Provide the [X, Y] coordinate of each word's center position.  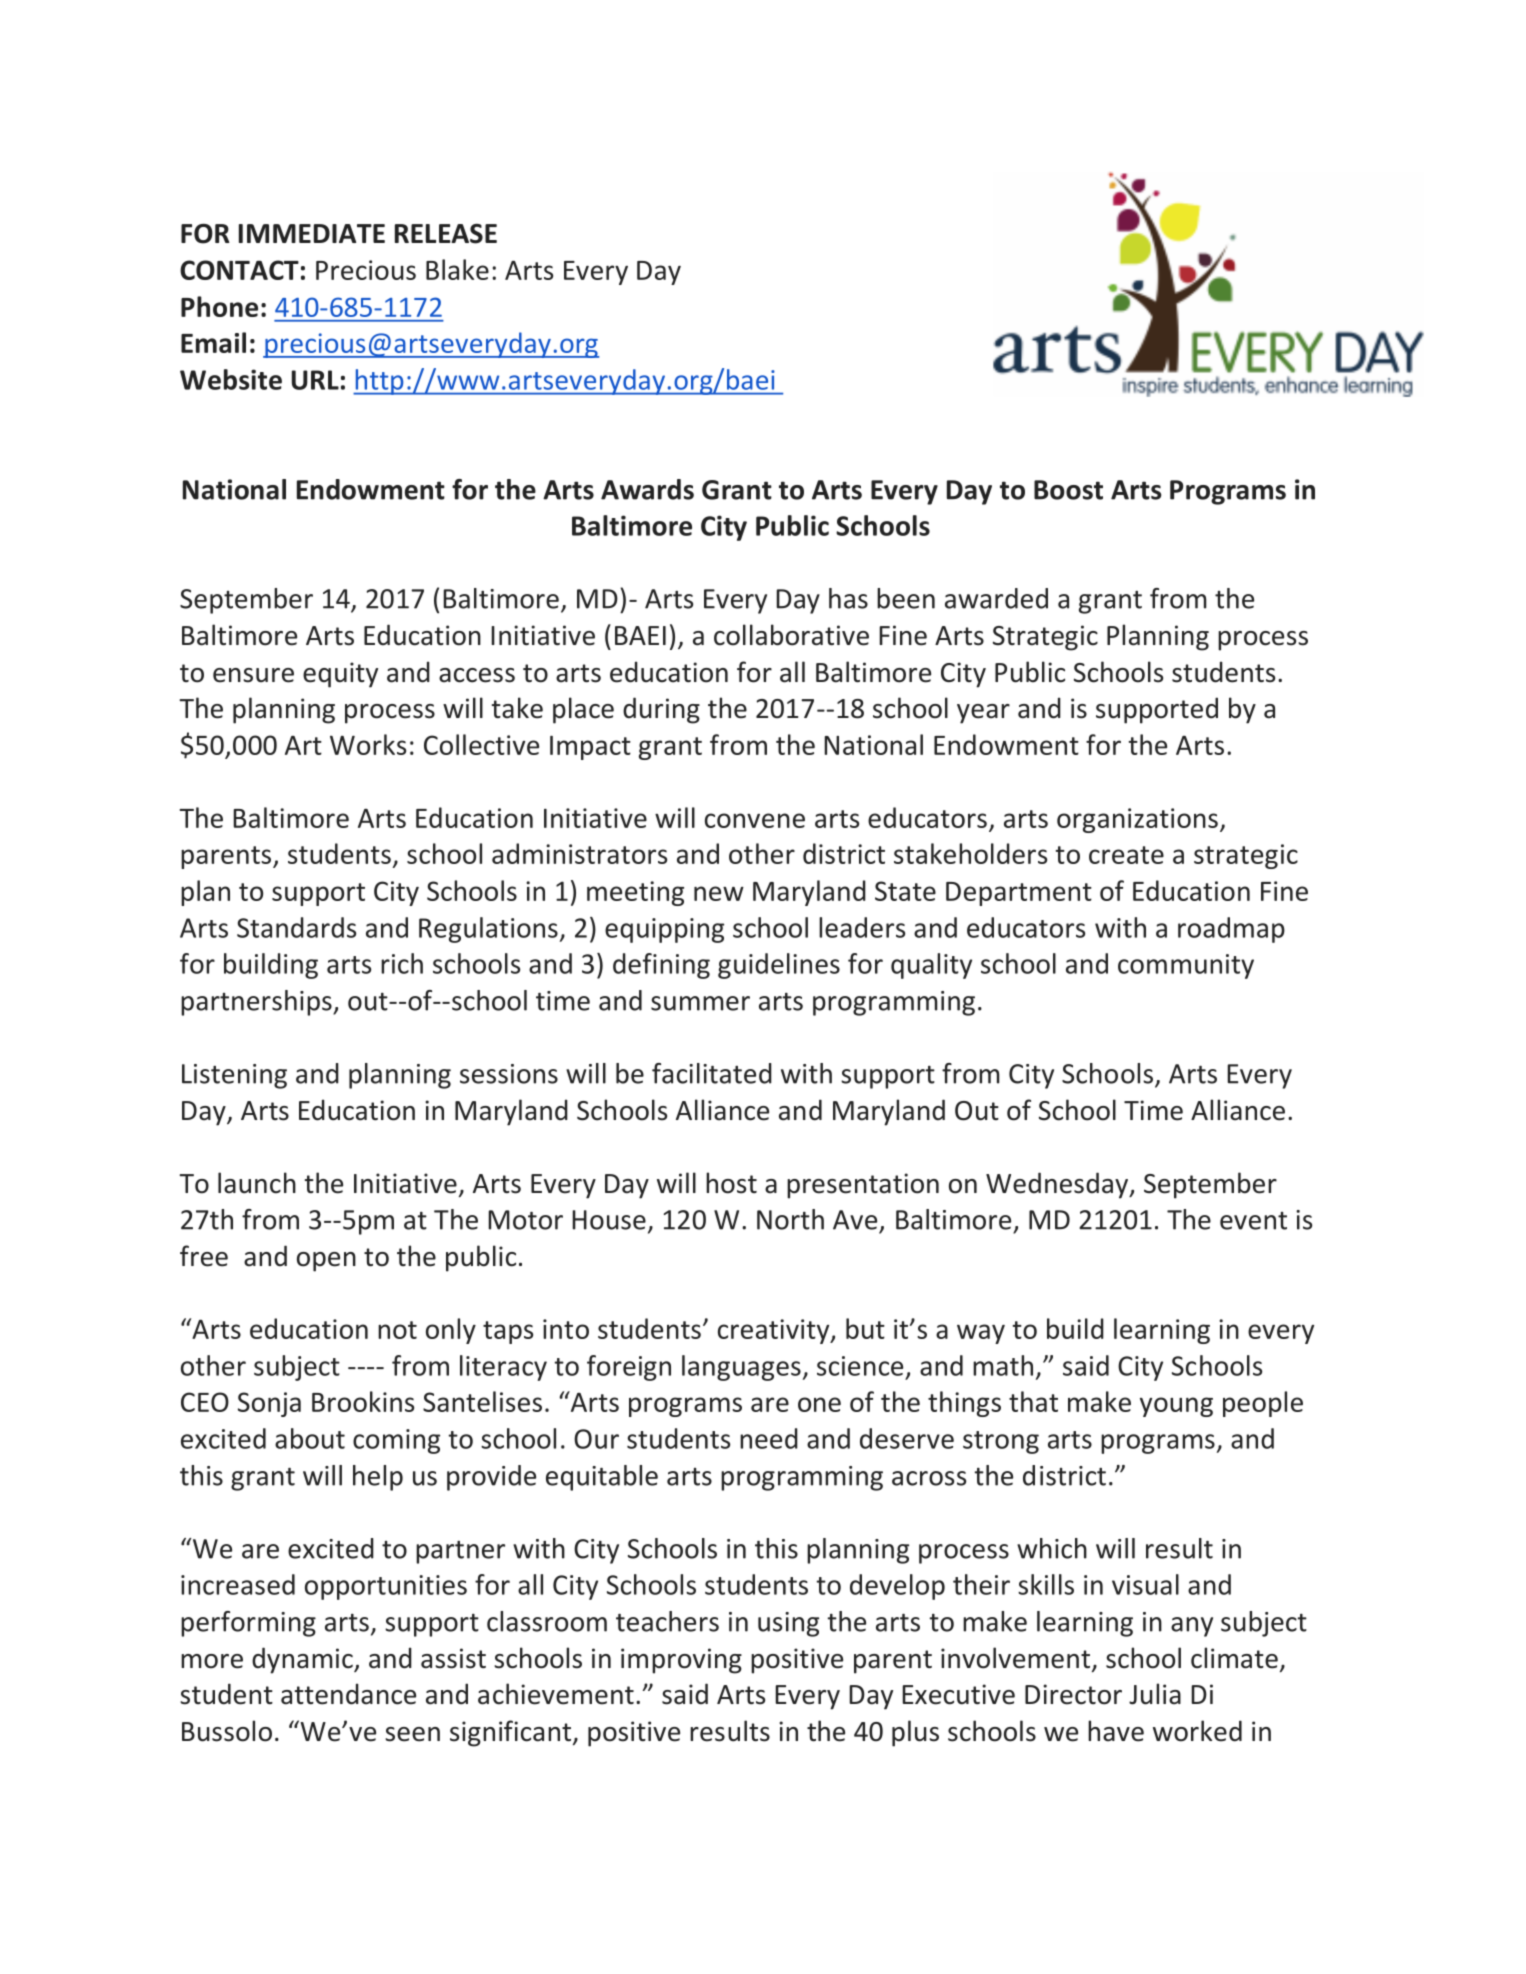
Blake [457, 269]
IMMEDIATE [312, 233]
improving [681, 1661]
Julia [1155, 1694]
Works [368, 744]
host [731, 1183]
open [326, 1262]
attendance [348, 1694]
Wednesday [1058, 1185]
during [661, 710]
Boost [1068, 490]
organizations [1137, 820]
